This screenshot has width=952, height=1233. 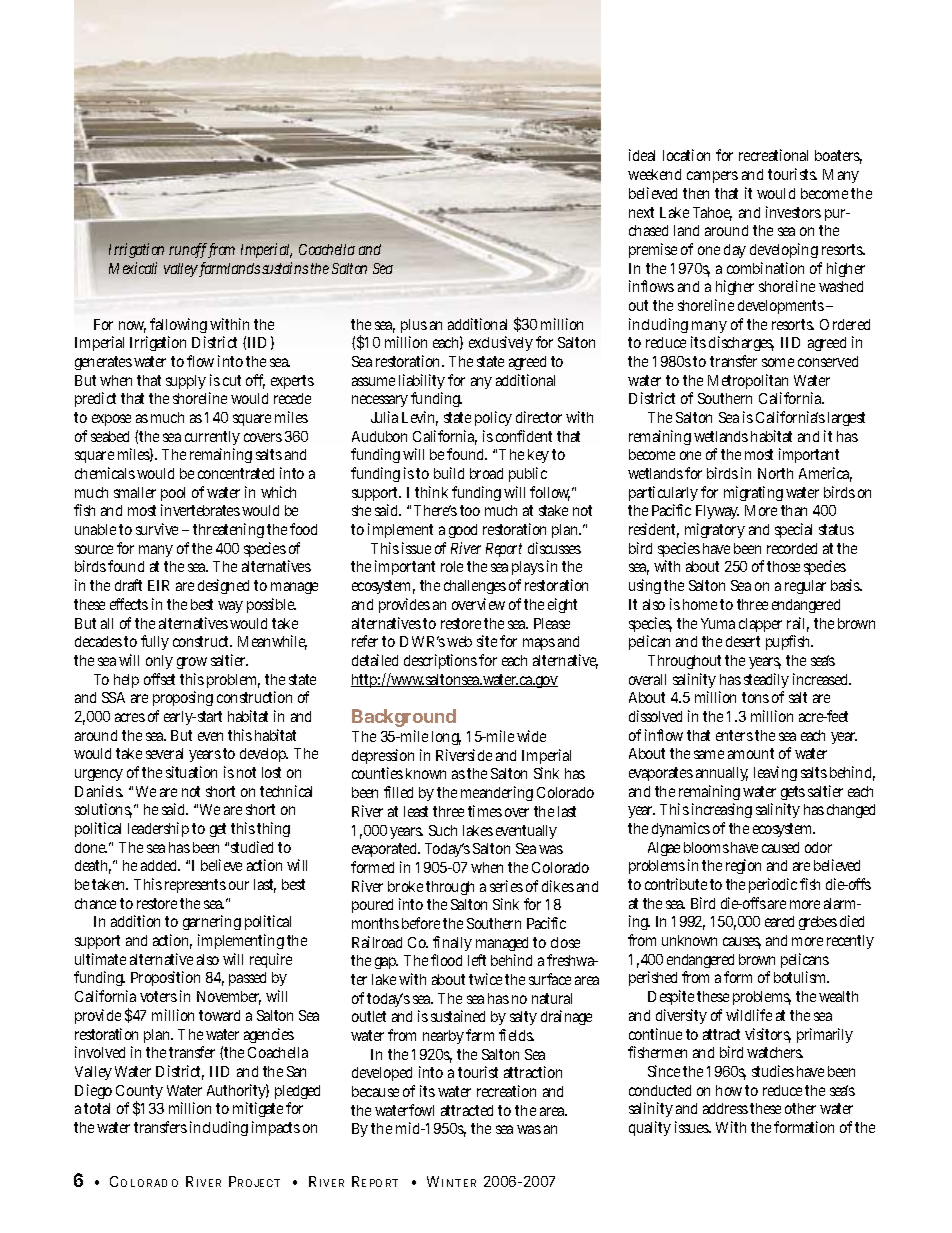 I want to click on Metropolitan, so click(x=748, y=381).
